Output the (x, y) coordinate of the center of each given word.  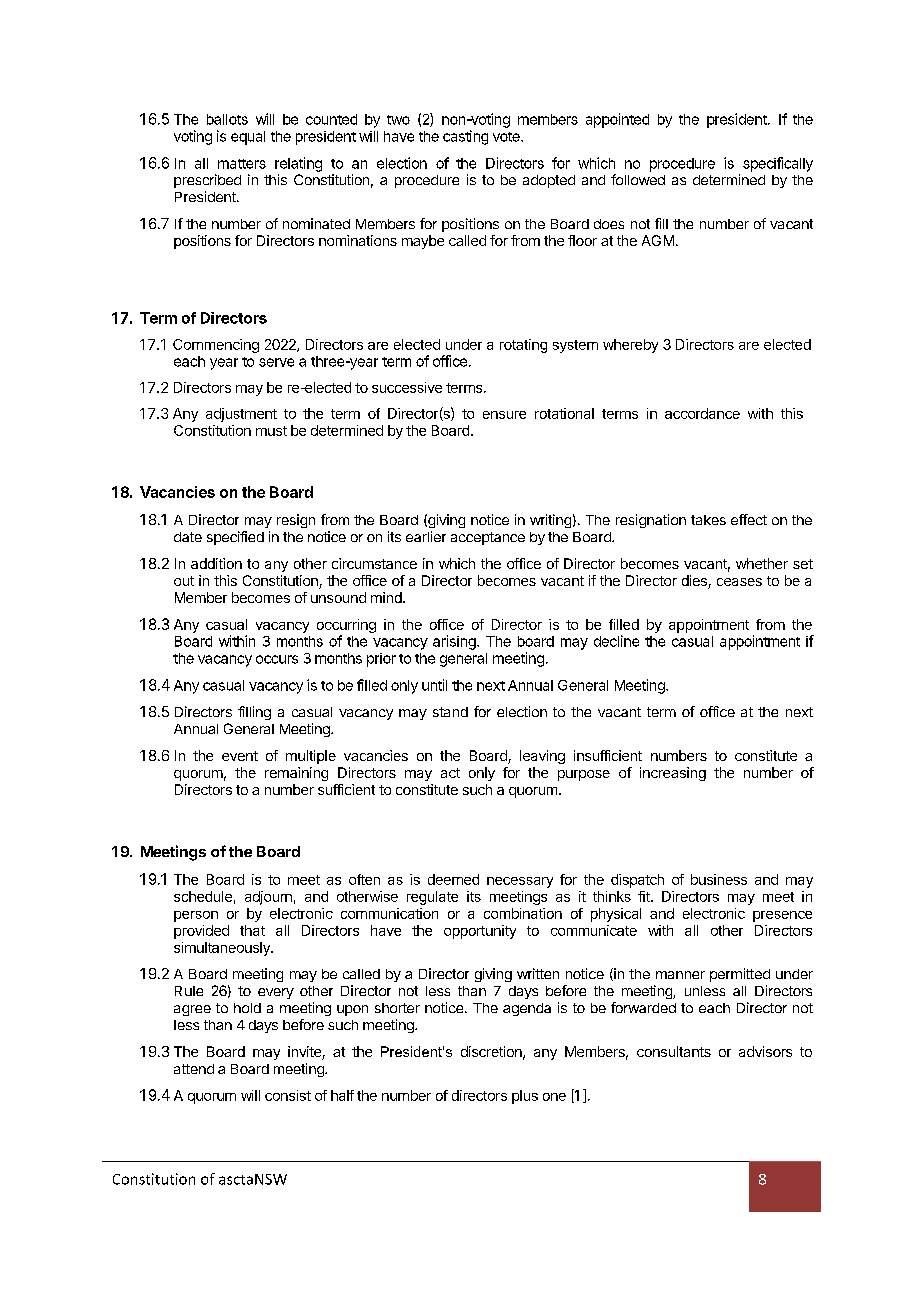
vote (507, 137)
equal (248, 138)
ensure (504, 415)
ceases (739, 582)
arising (455, 642)
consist (288, 1095)
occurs (277, 659)
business (719, 879)
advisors (765, 1051)
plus (525, 1097)
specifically (778, 164)
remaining (296, 774)
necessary (520, 882)
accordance (702, 413)
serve (276, 362)
